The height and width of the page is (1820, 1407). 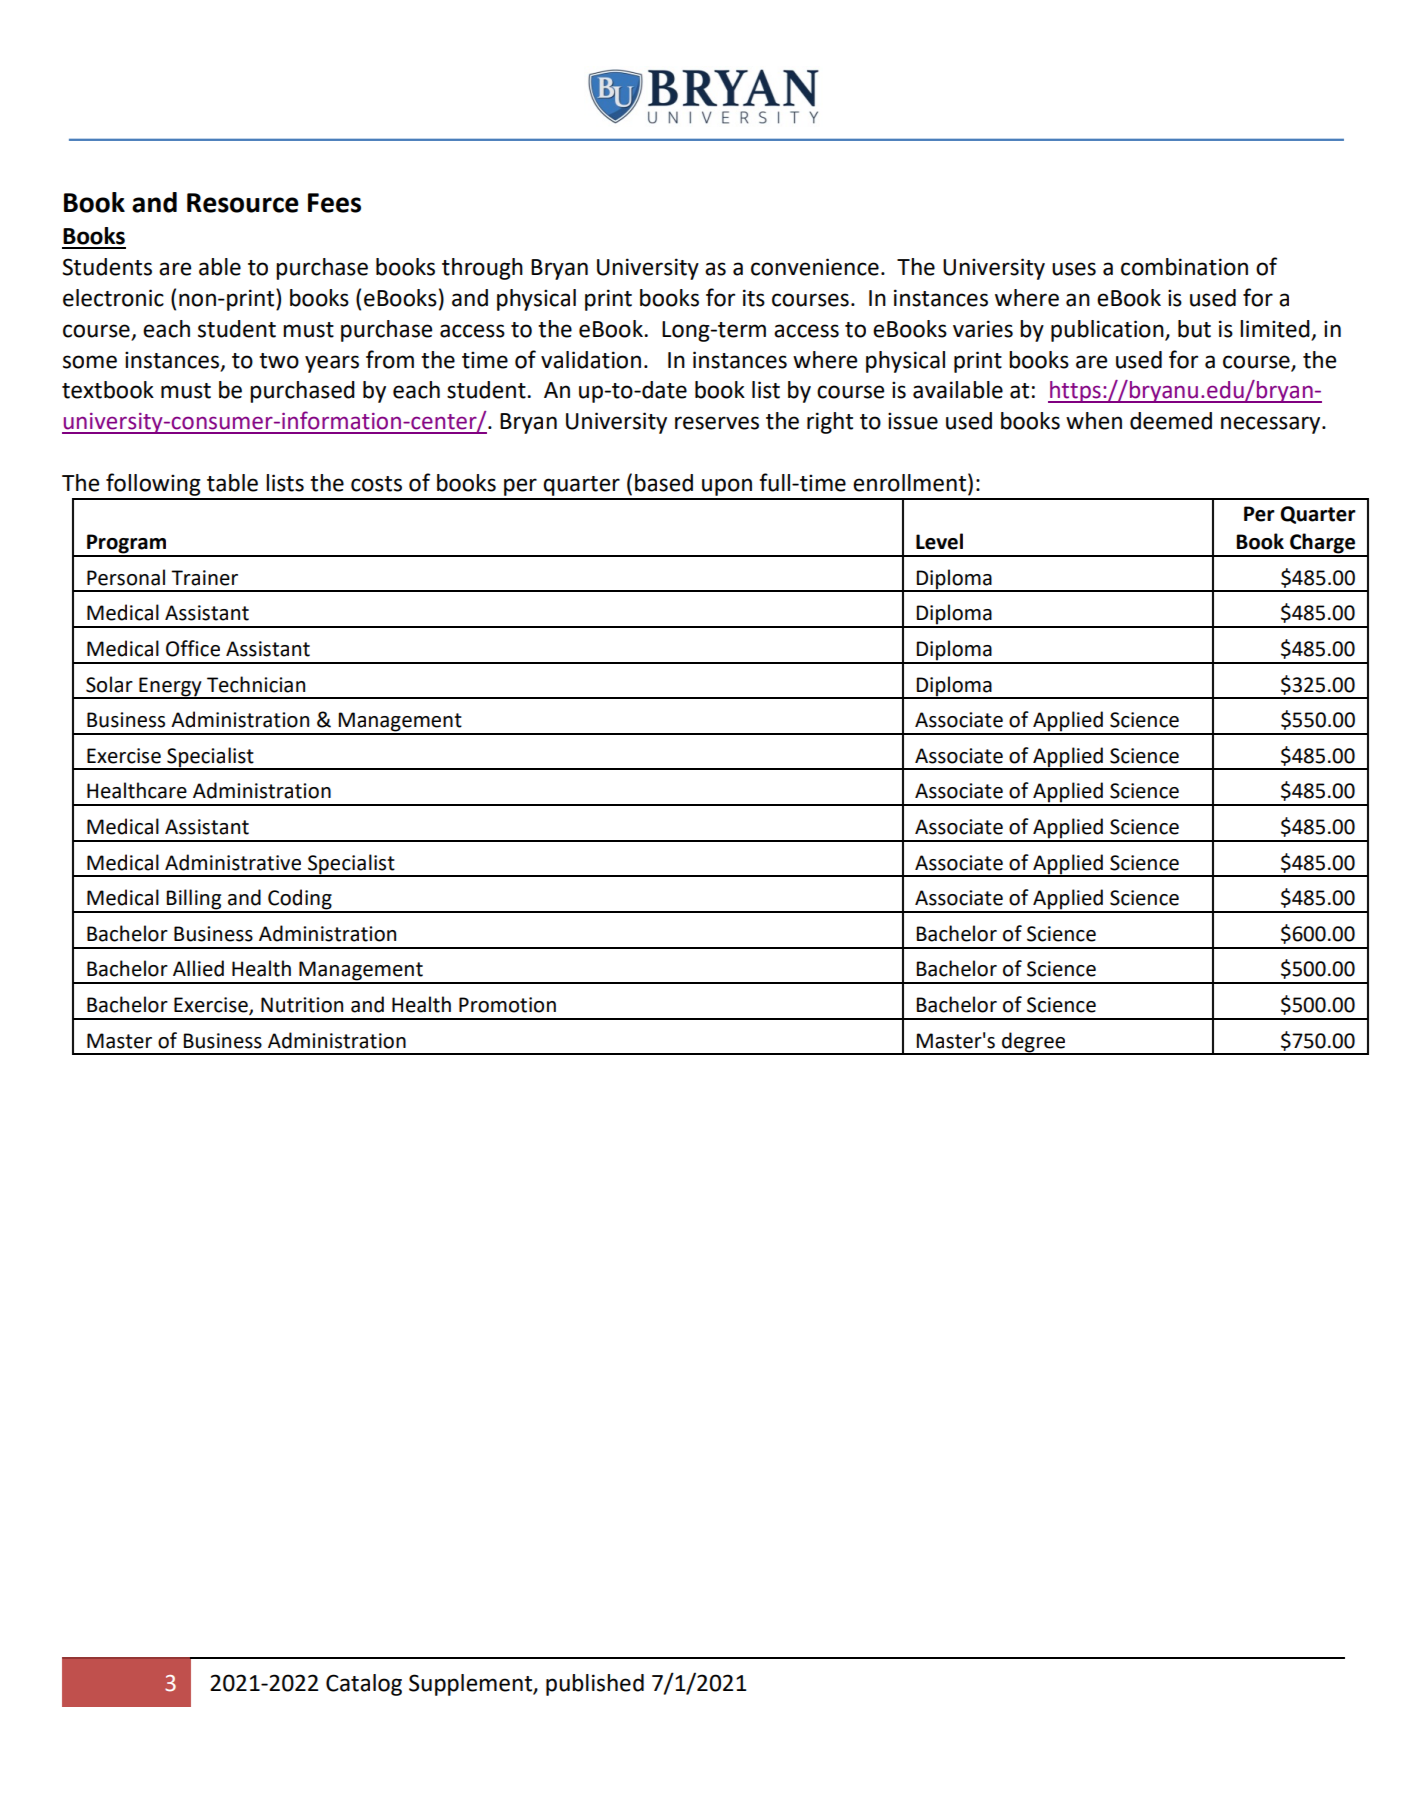 I want to click on combination, so click(x=1184, y=267).
